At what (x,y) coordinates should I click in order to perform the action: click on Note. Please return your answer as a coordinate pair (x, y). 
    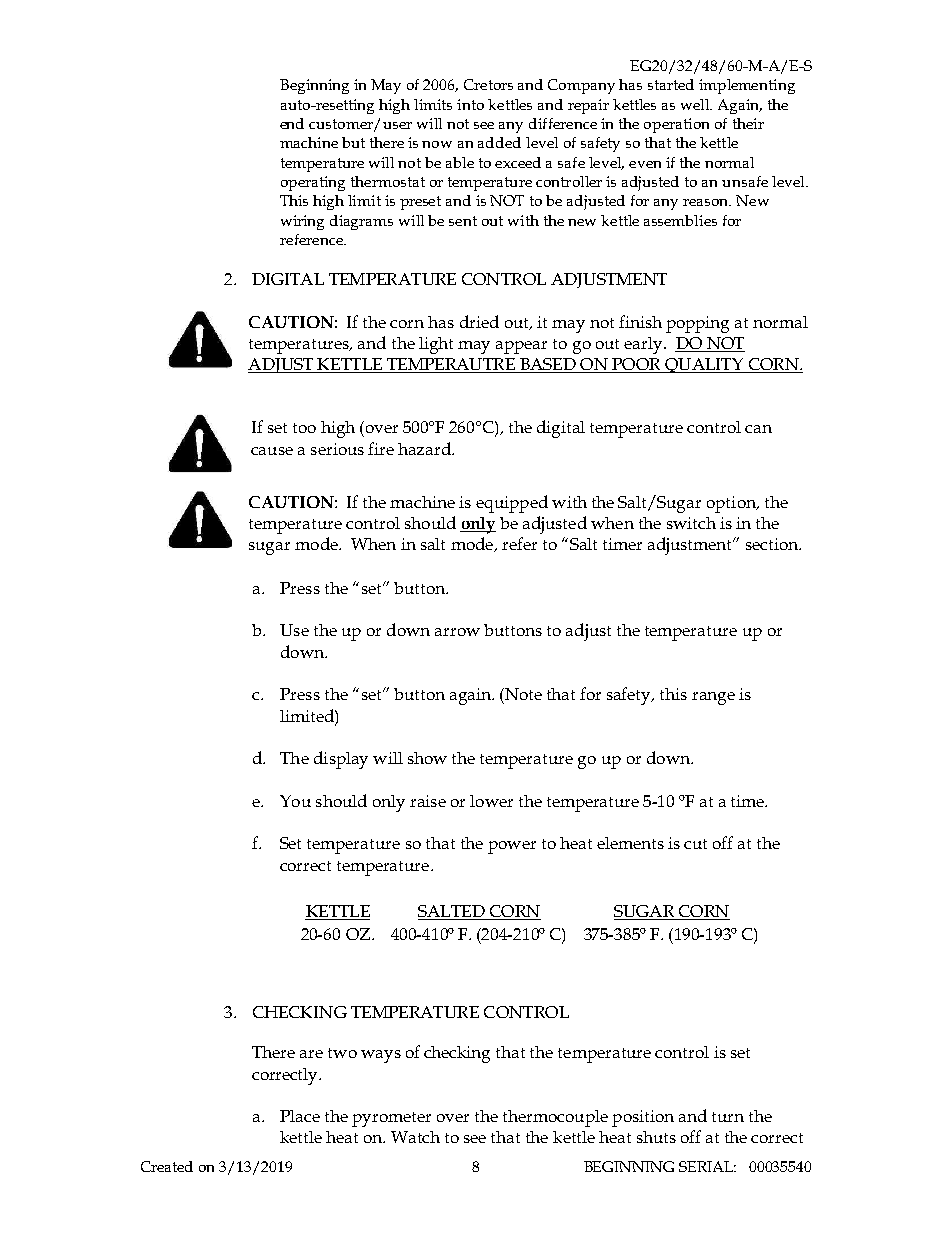
    Looking at the image, I should click on (522, 694).
